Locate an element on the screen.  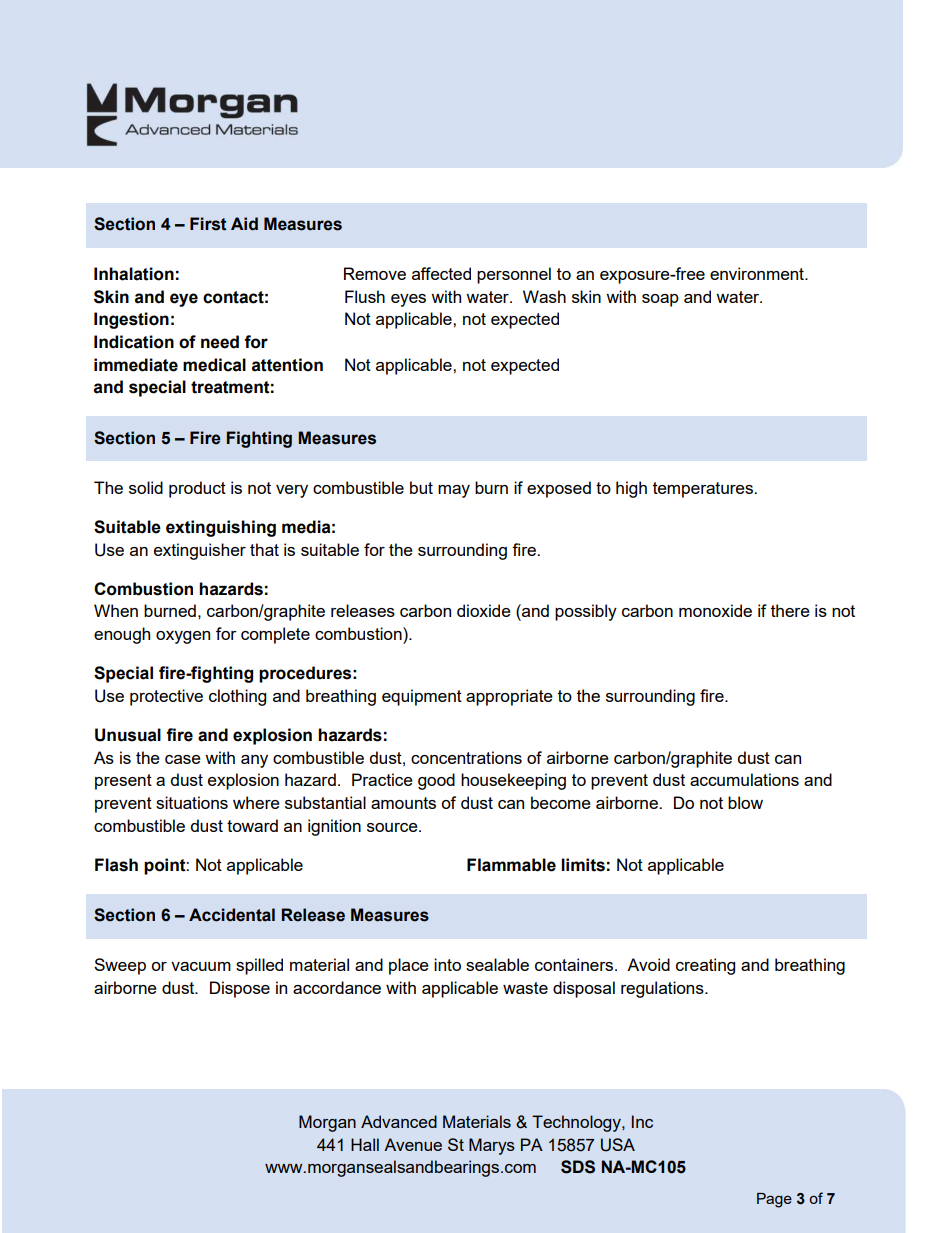
Page is located at coordinates (774, 1200).
